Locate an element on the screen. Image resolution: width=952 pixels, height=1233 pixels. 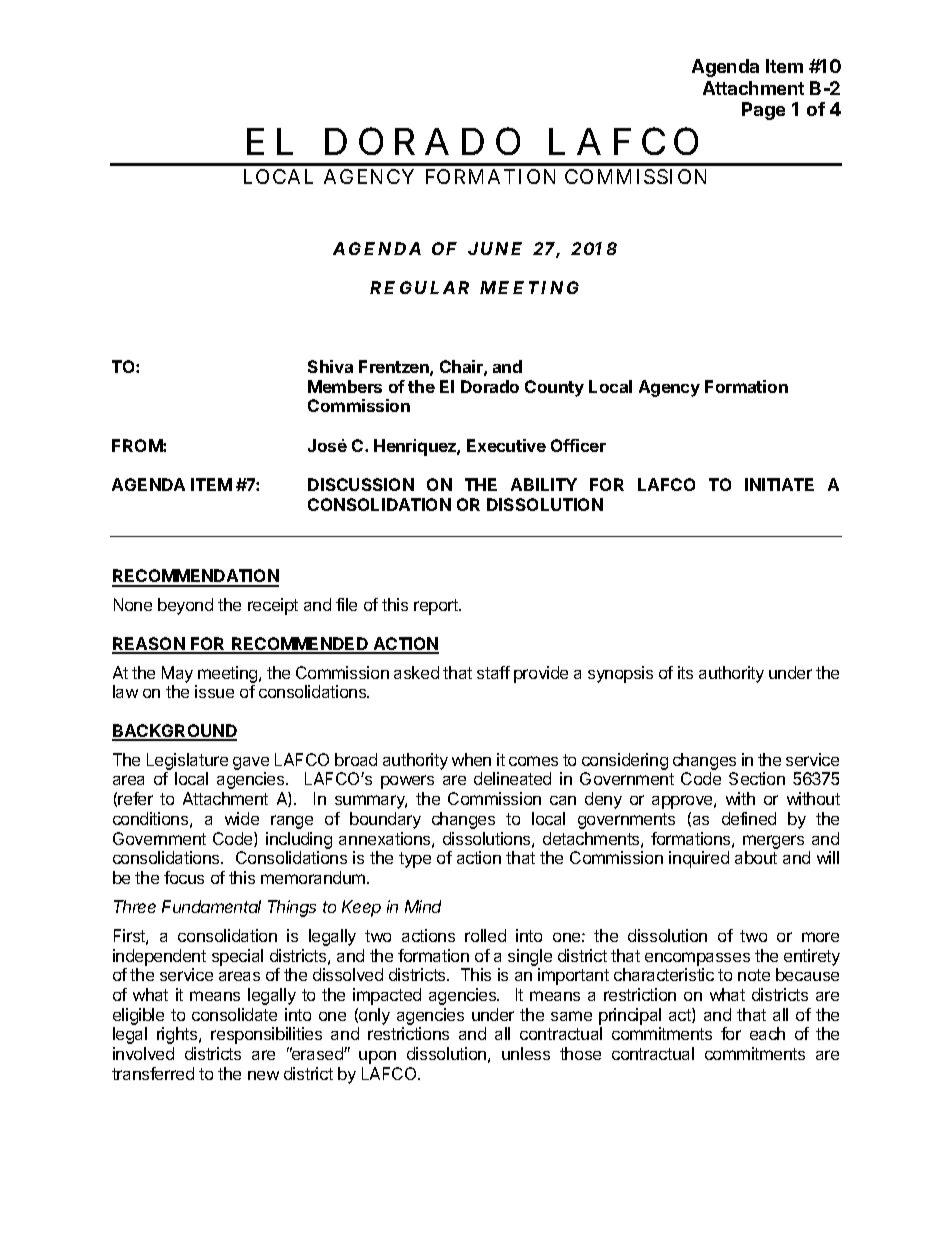
Page is located at coordinates (763, 111).
